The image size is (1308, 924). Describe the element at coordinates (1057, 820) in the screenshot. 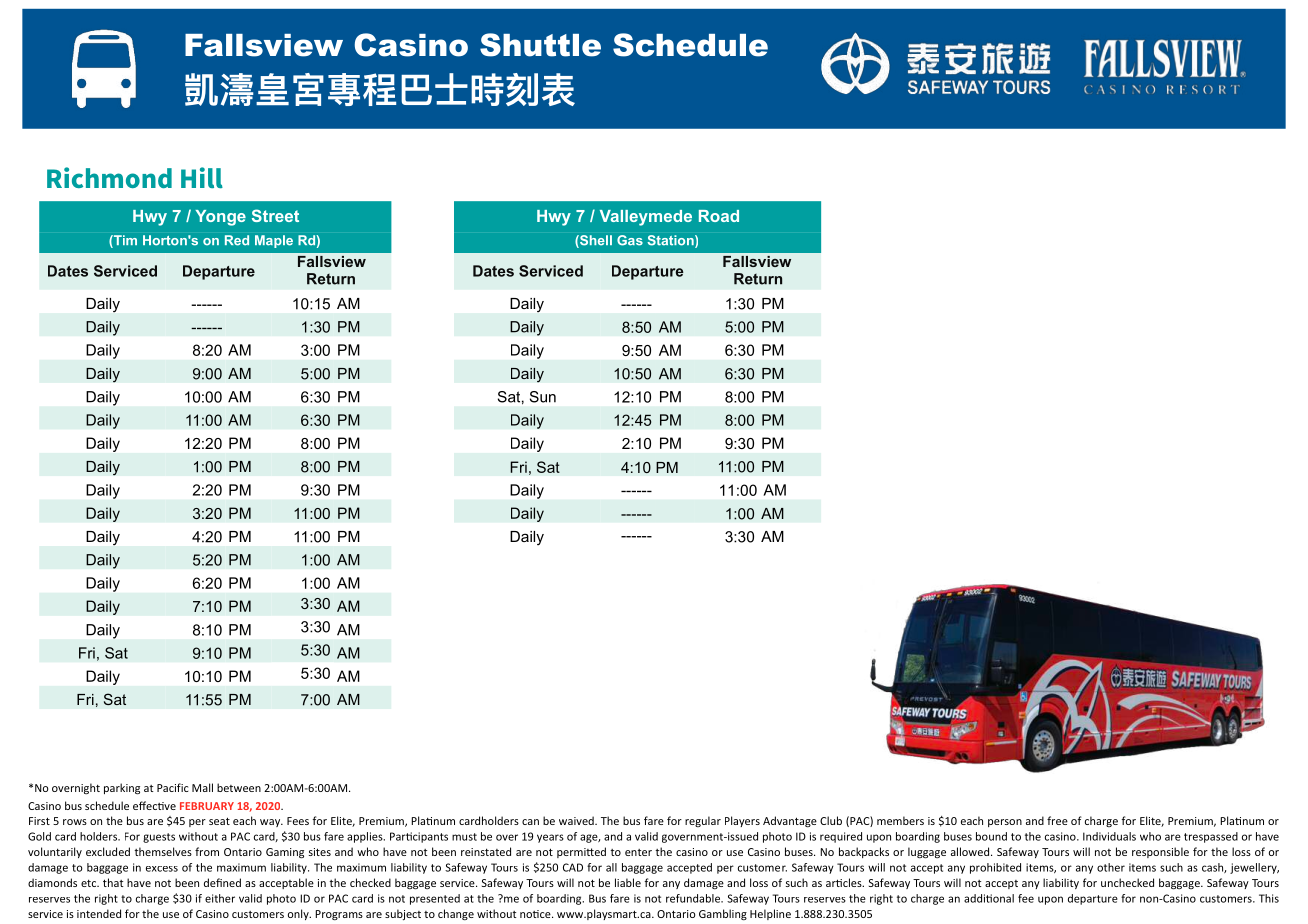

I see `free` at that location.
